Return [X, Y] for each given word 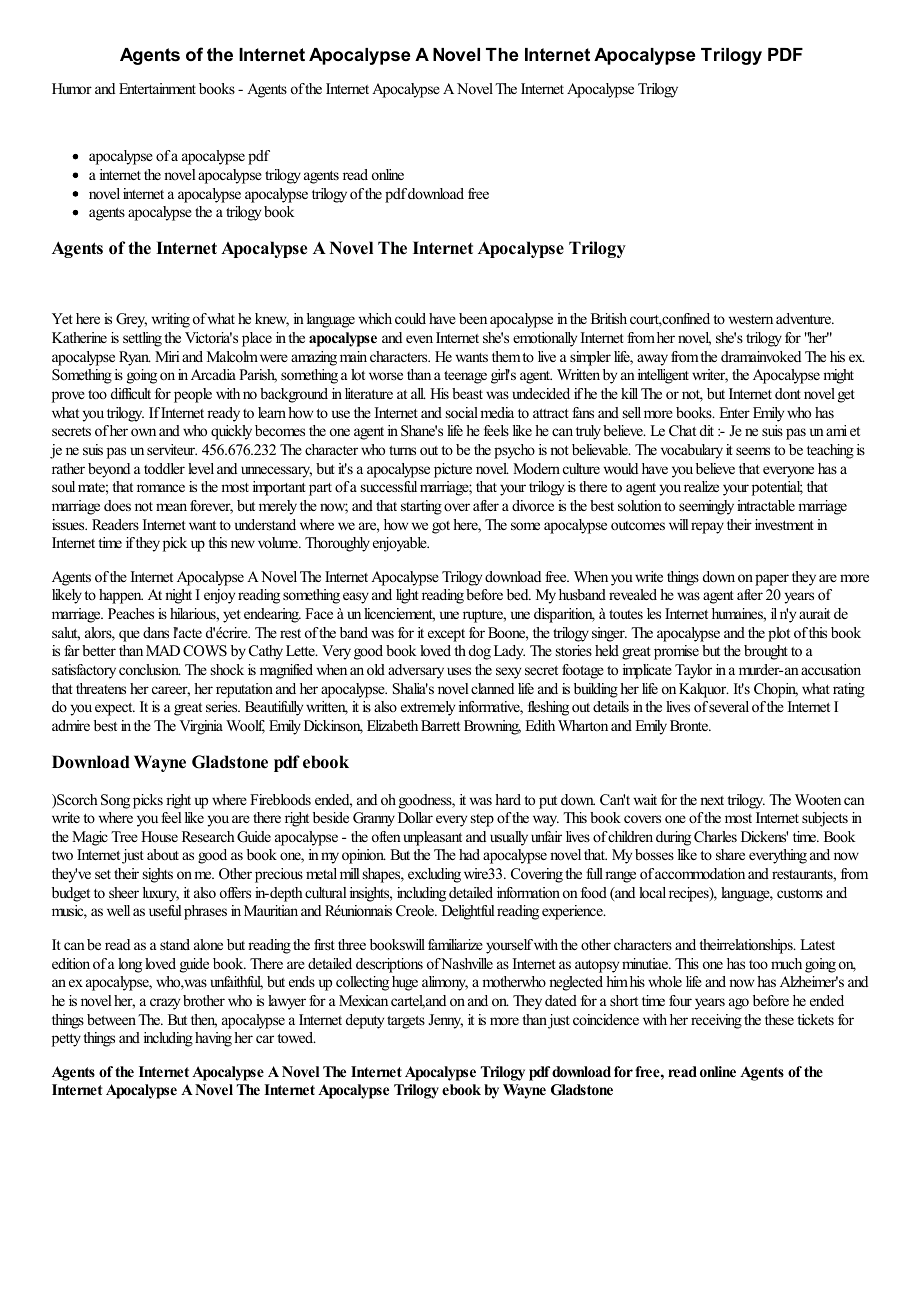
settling [142, 339]
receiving [716, 1021]
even [419, 339]
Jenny [445, 1021]
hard [508, 799]
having [213, 1039]
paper [772, 580]
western [751, 319]
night [178, 596]
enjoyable [401, 544]
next [712, 800]
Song [115, 801]
